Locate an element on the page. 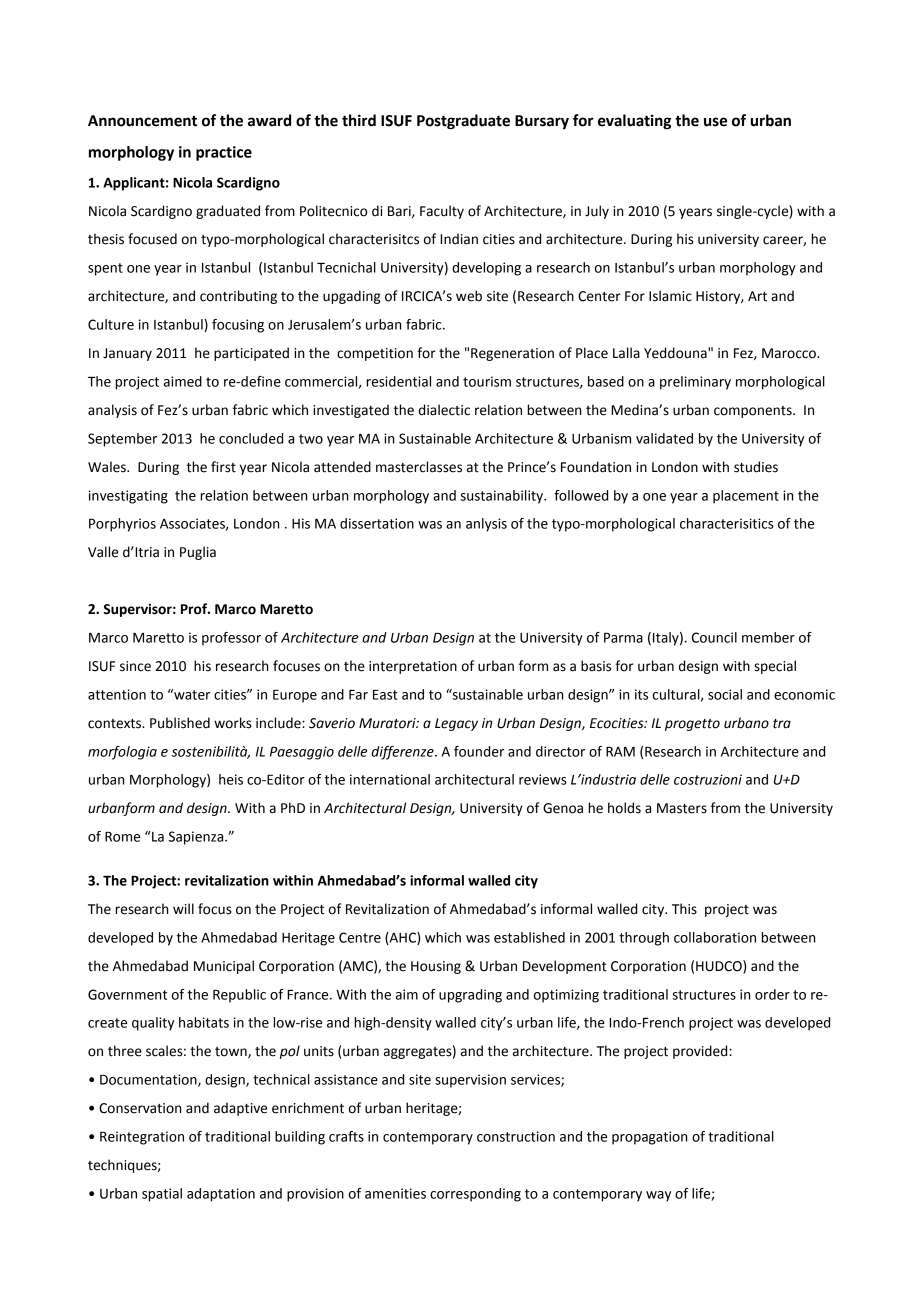 The image size is (924, 1308). corresponding is located at coordinates (475, 1195).
